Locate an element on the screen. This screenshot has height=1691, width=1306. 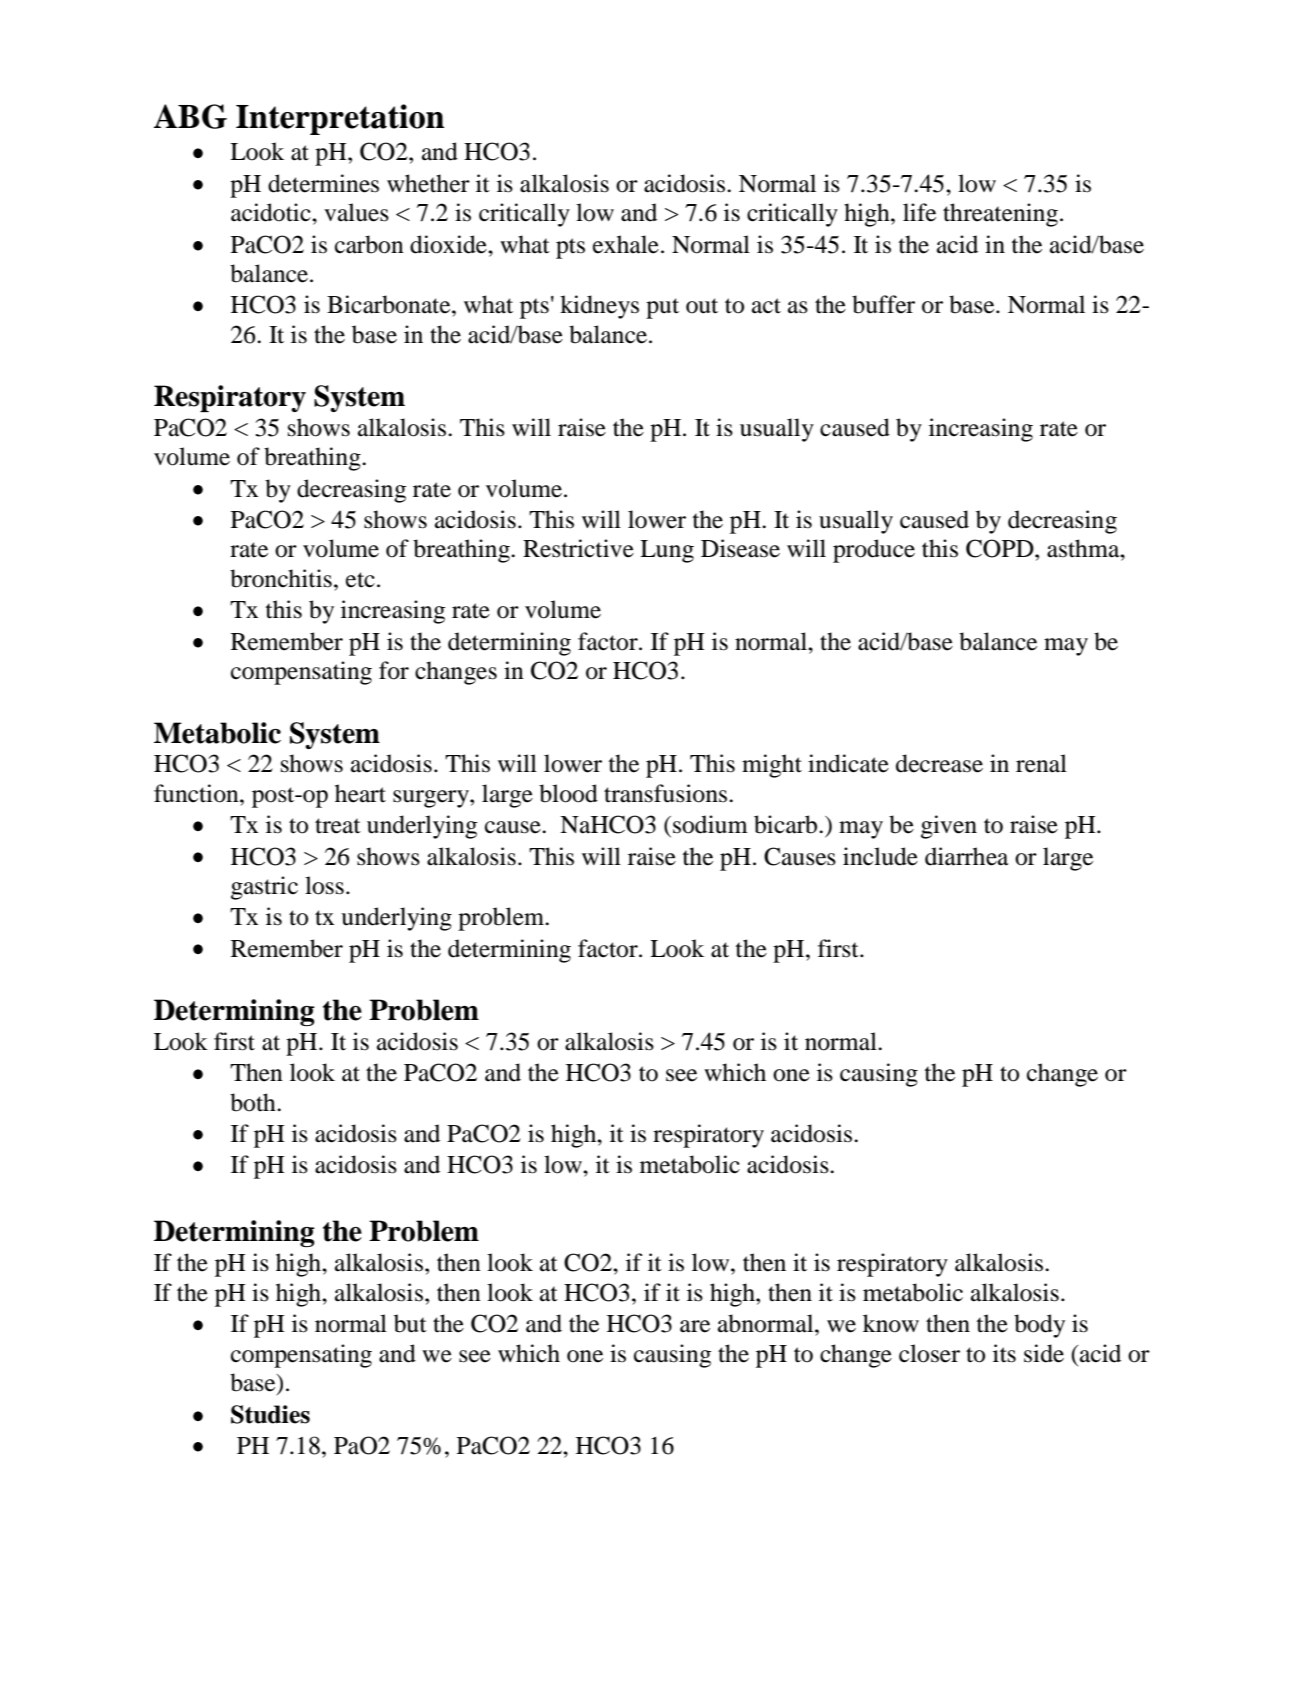
life is located at coordinates (919, 212).
